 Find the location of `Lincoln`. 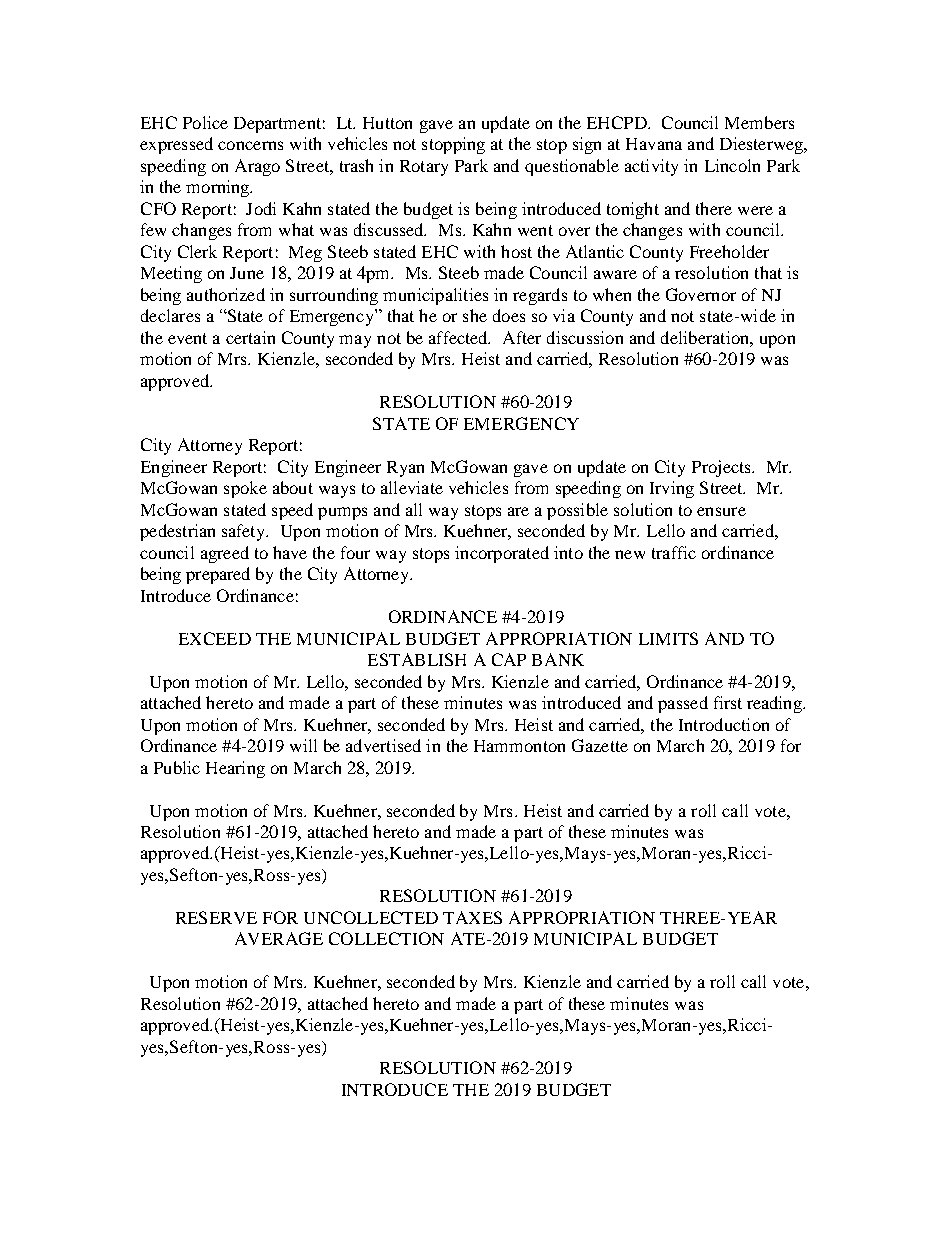

Lincoln is located at coordinates (732, 165).
